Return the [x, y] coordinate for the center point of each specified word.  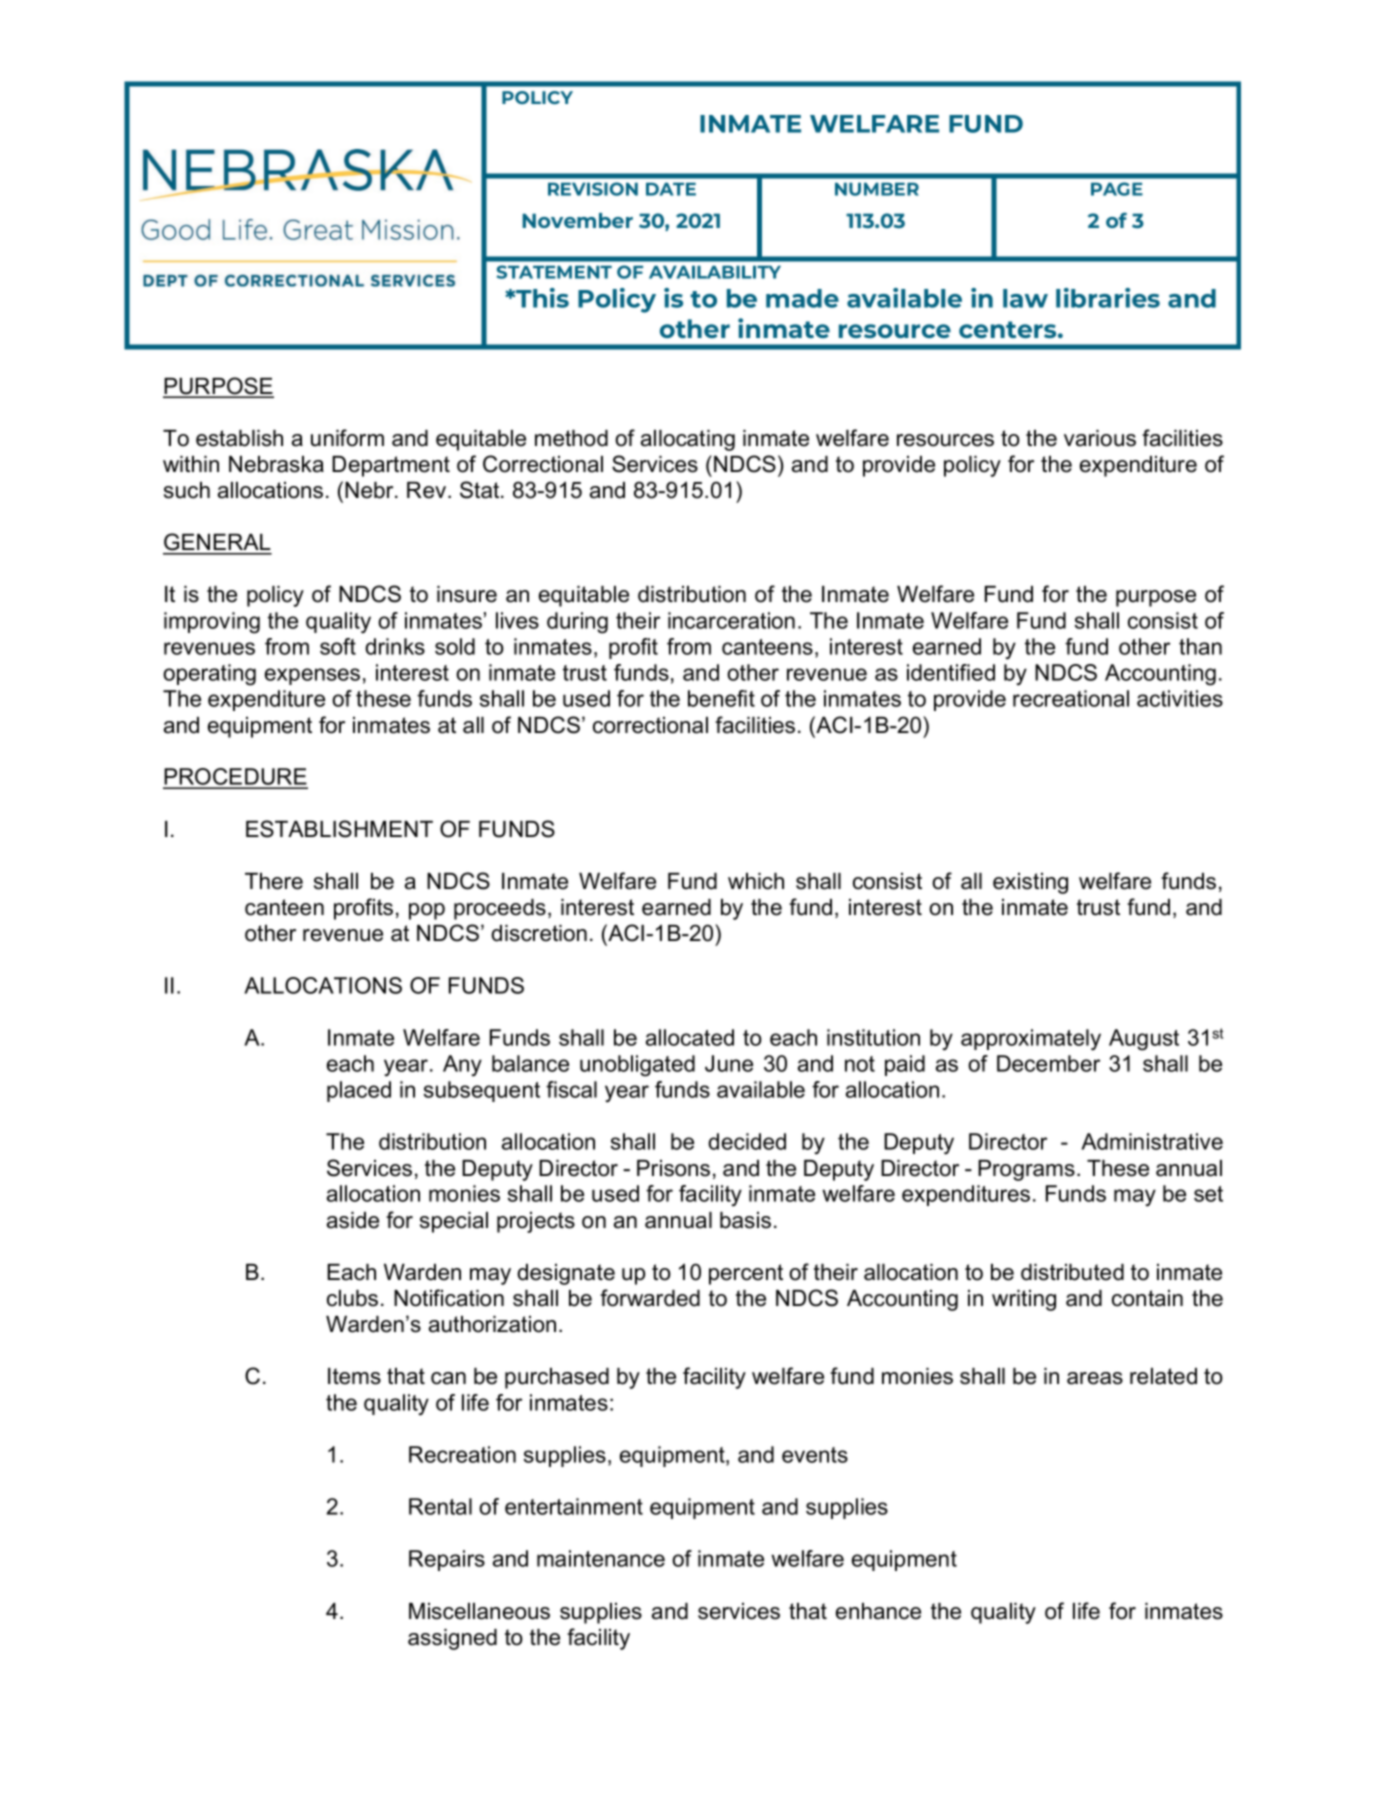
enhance [878, 1611]
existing [1030, 883]
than [1200, 646]
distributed [1072, 1272]
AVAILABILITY [715, 272]
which [756, 881]
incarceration [731, 620]
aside [353, 1220]
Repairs [447, 1560]
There [274, 881]
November [577, 220]
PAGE [1117, 189]
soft [338, 646]
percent [746, 1274]
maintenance [601, 1558]
